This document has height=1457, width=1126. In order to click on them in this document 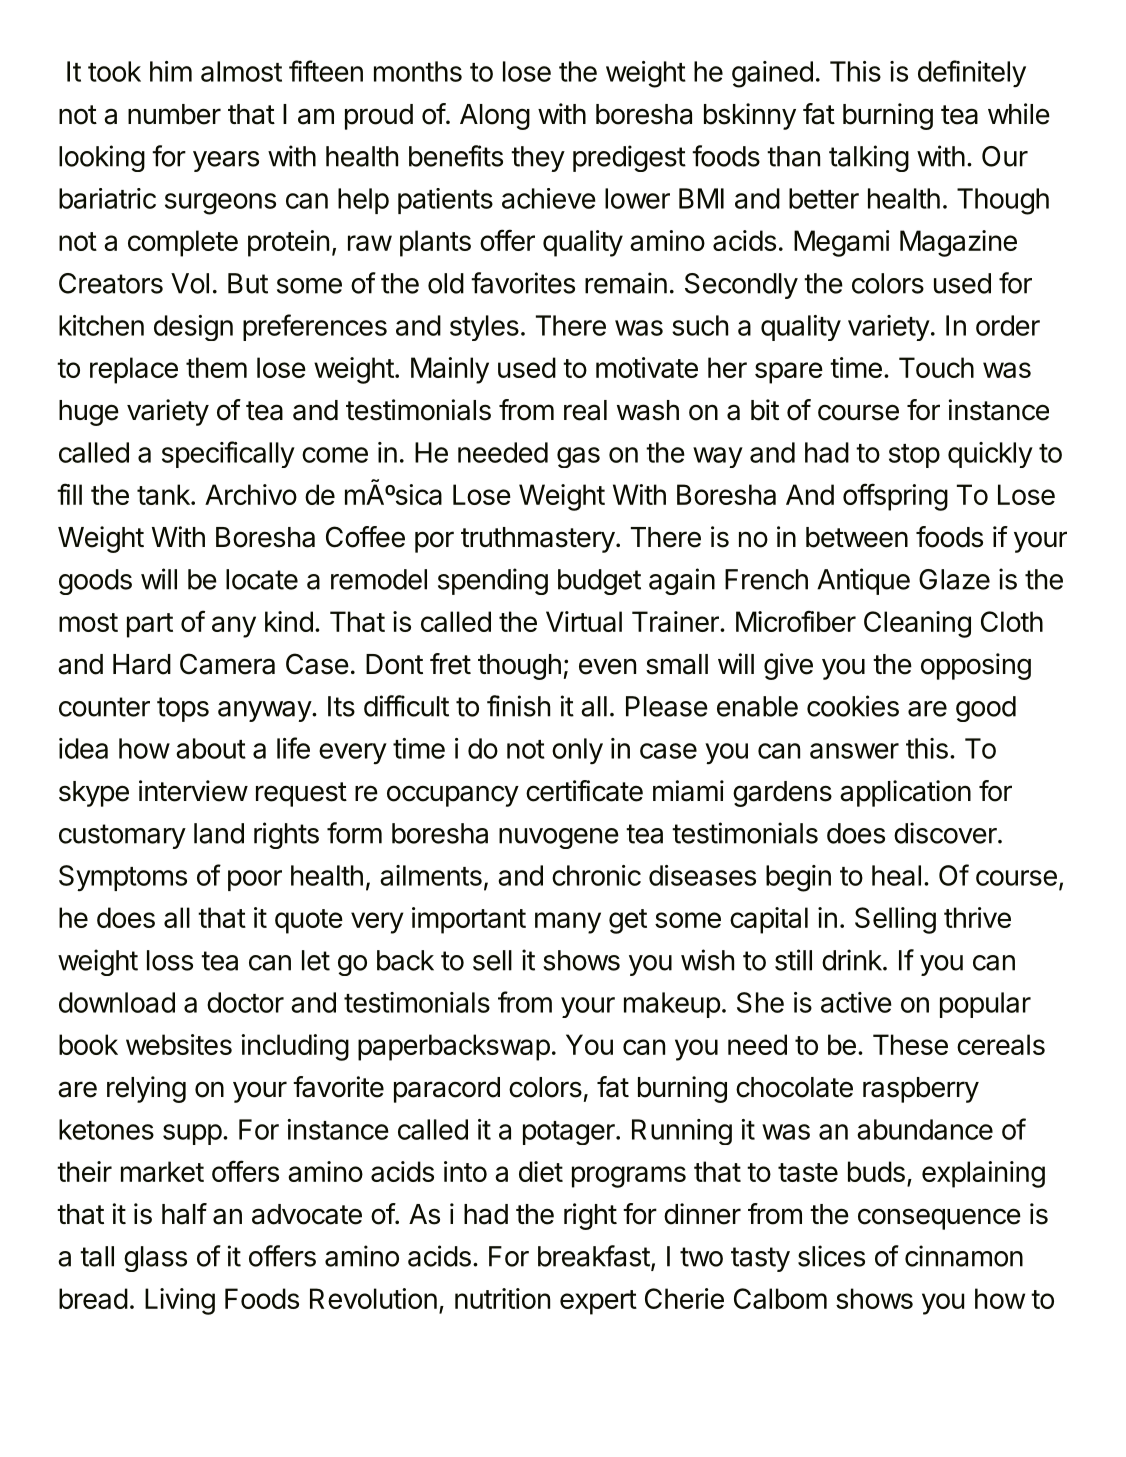, I will do `click(216, 367)`.
